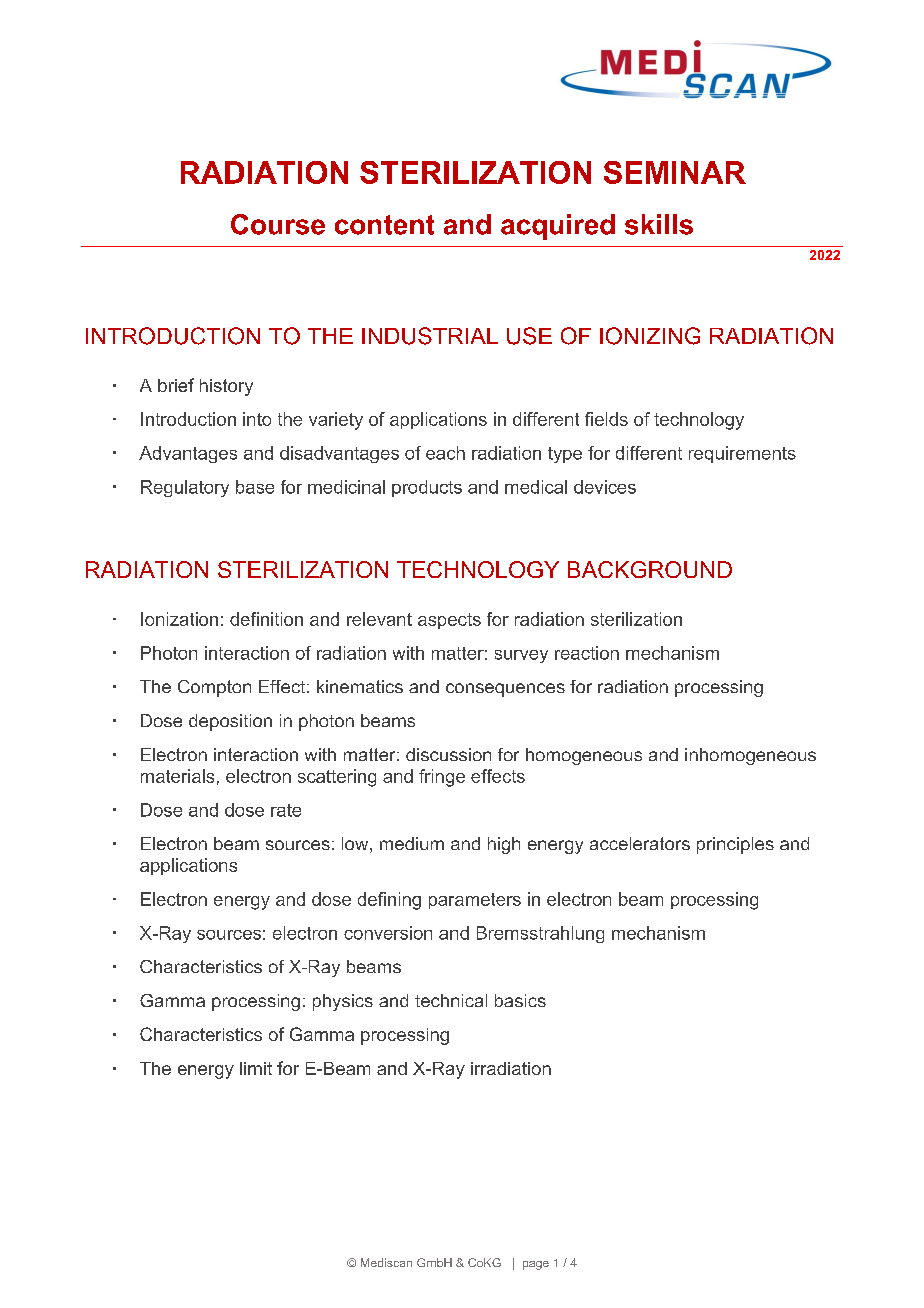 This screenshot has width=924, height=1308. Describe the element at coordinates (442, 778) in the screenshot. I see `fringe` at that location.
